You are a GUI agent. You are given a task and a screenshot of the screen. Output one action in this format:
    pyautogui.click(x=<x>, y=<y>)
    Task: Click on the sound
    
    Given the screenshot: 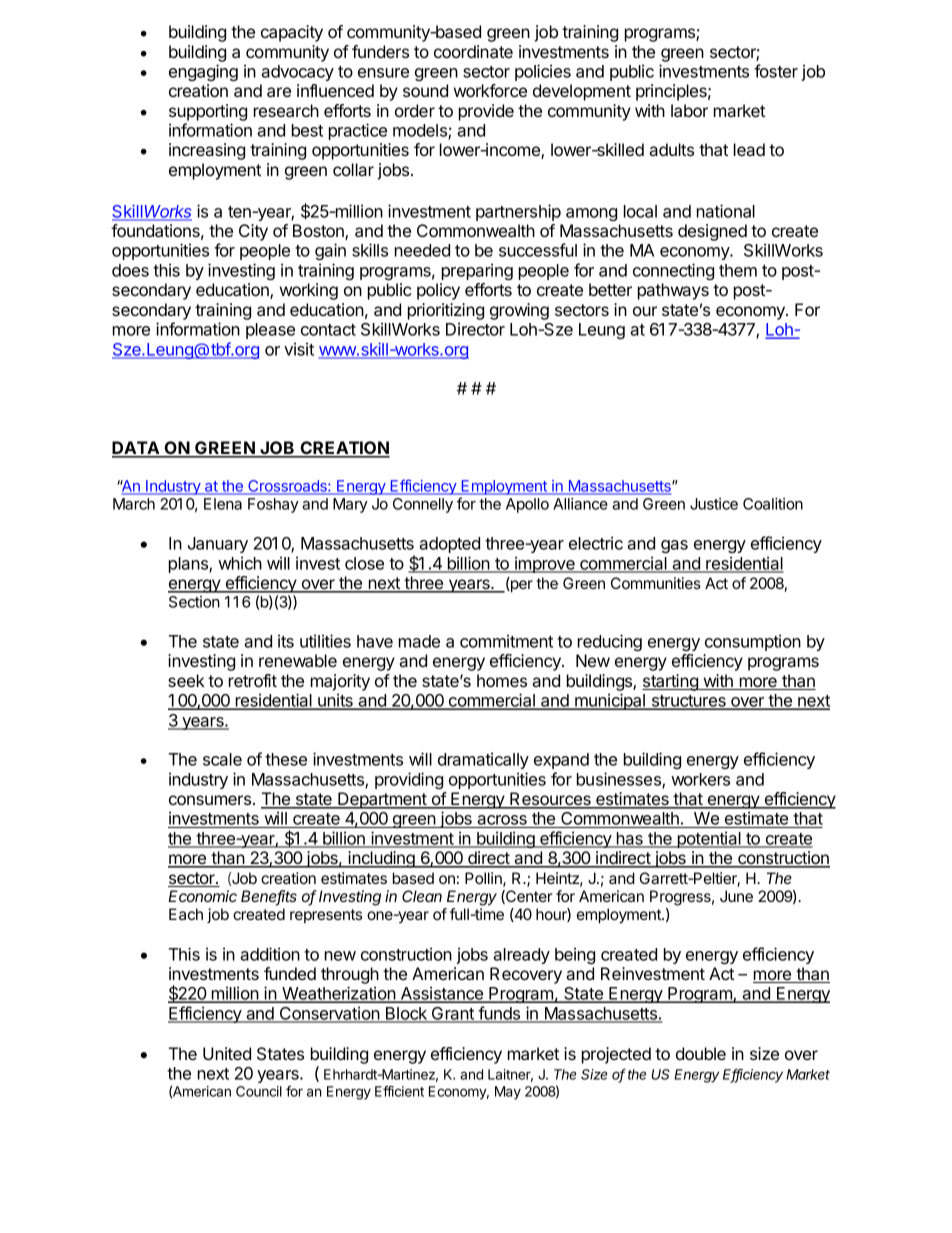 What is the action you would take?
    pyautogui.click(x=425, y=90)
